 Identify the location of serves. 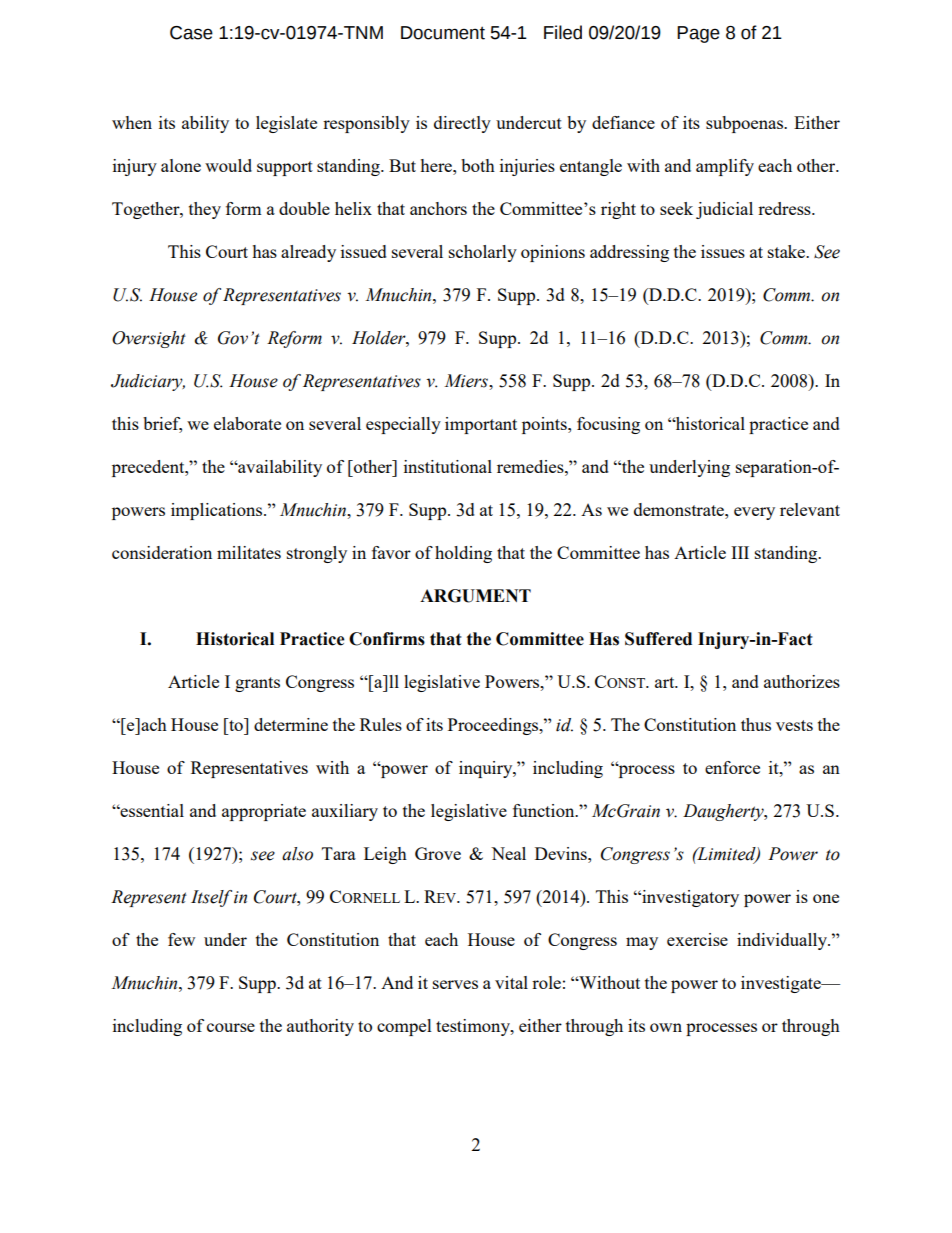
(455, 984).
